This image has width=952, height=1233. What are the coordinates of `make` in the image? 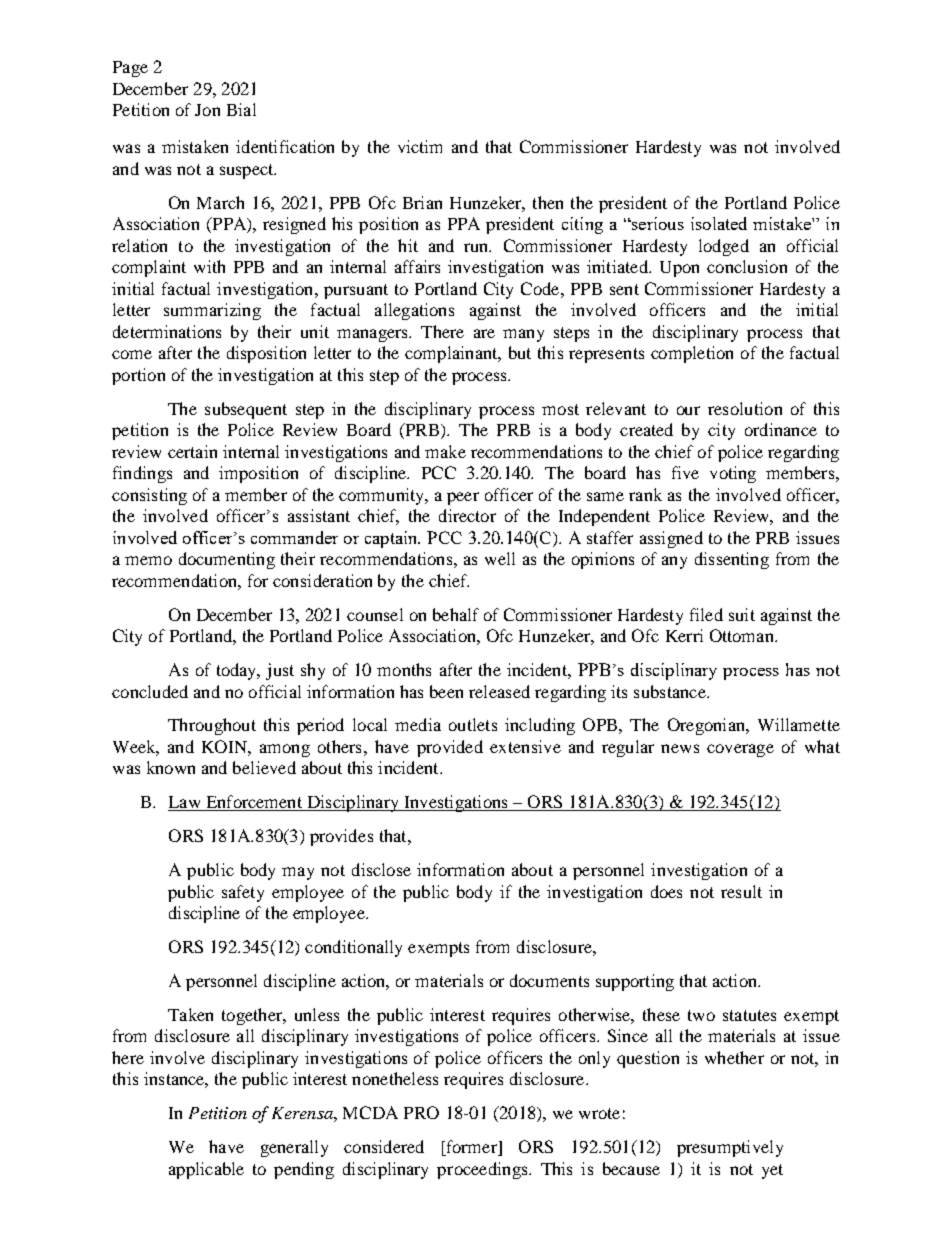 It's located at (445, 451).
